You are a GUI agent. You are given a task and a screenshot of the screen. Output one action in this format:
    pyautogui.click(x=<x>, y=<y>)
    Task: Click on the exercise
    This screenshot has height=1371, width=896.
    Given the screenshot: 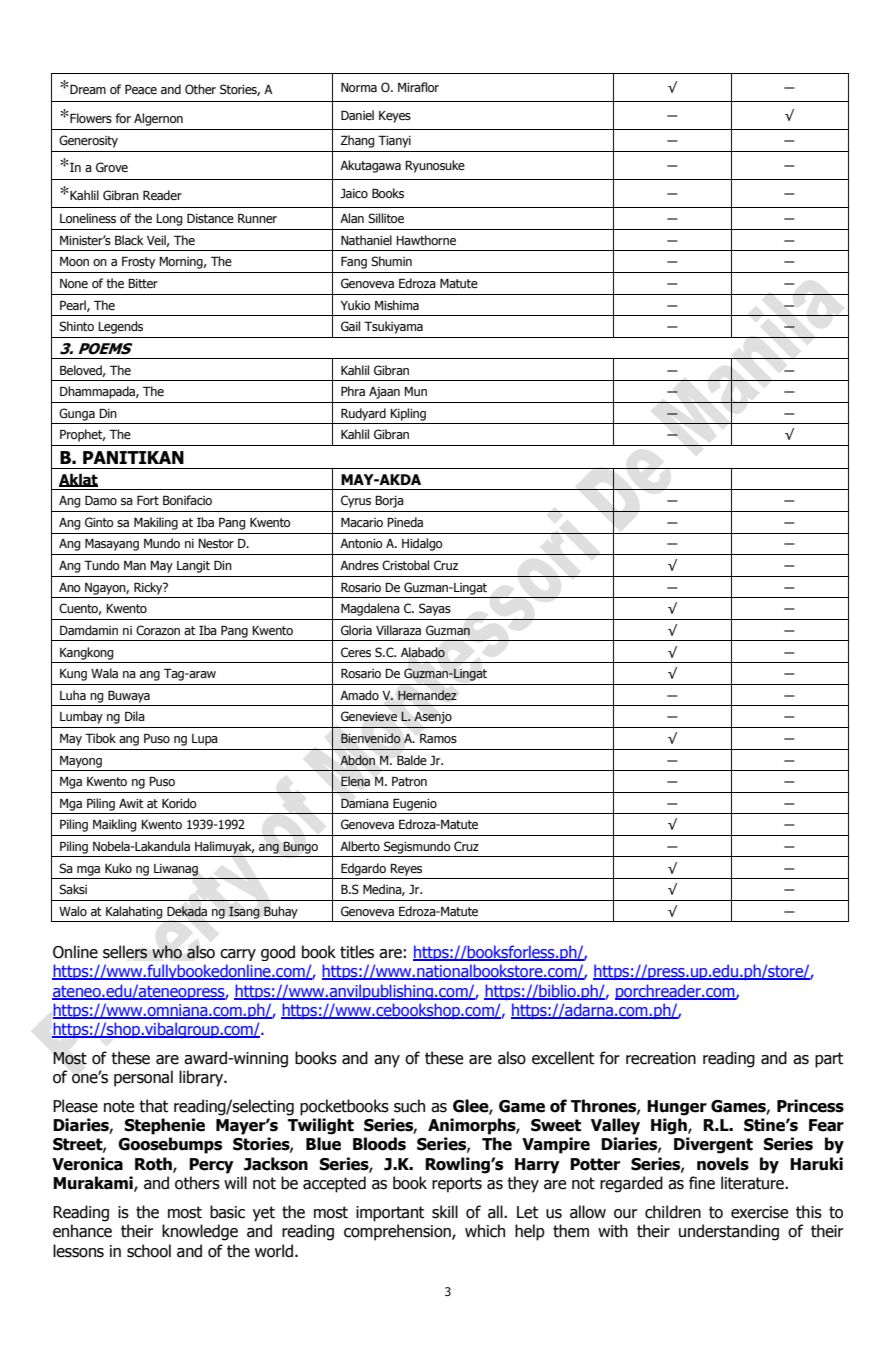 What is the action you would take?
    pyautogui.click(x=759, y=1212)
